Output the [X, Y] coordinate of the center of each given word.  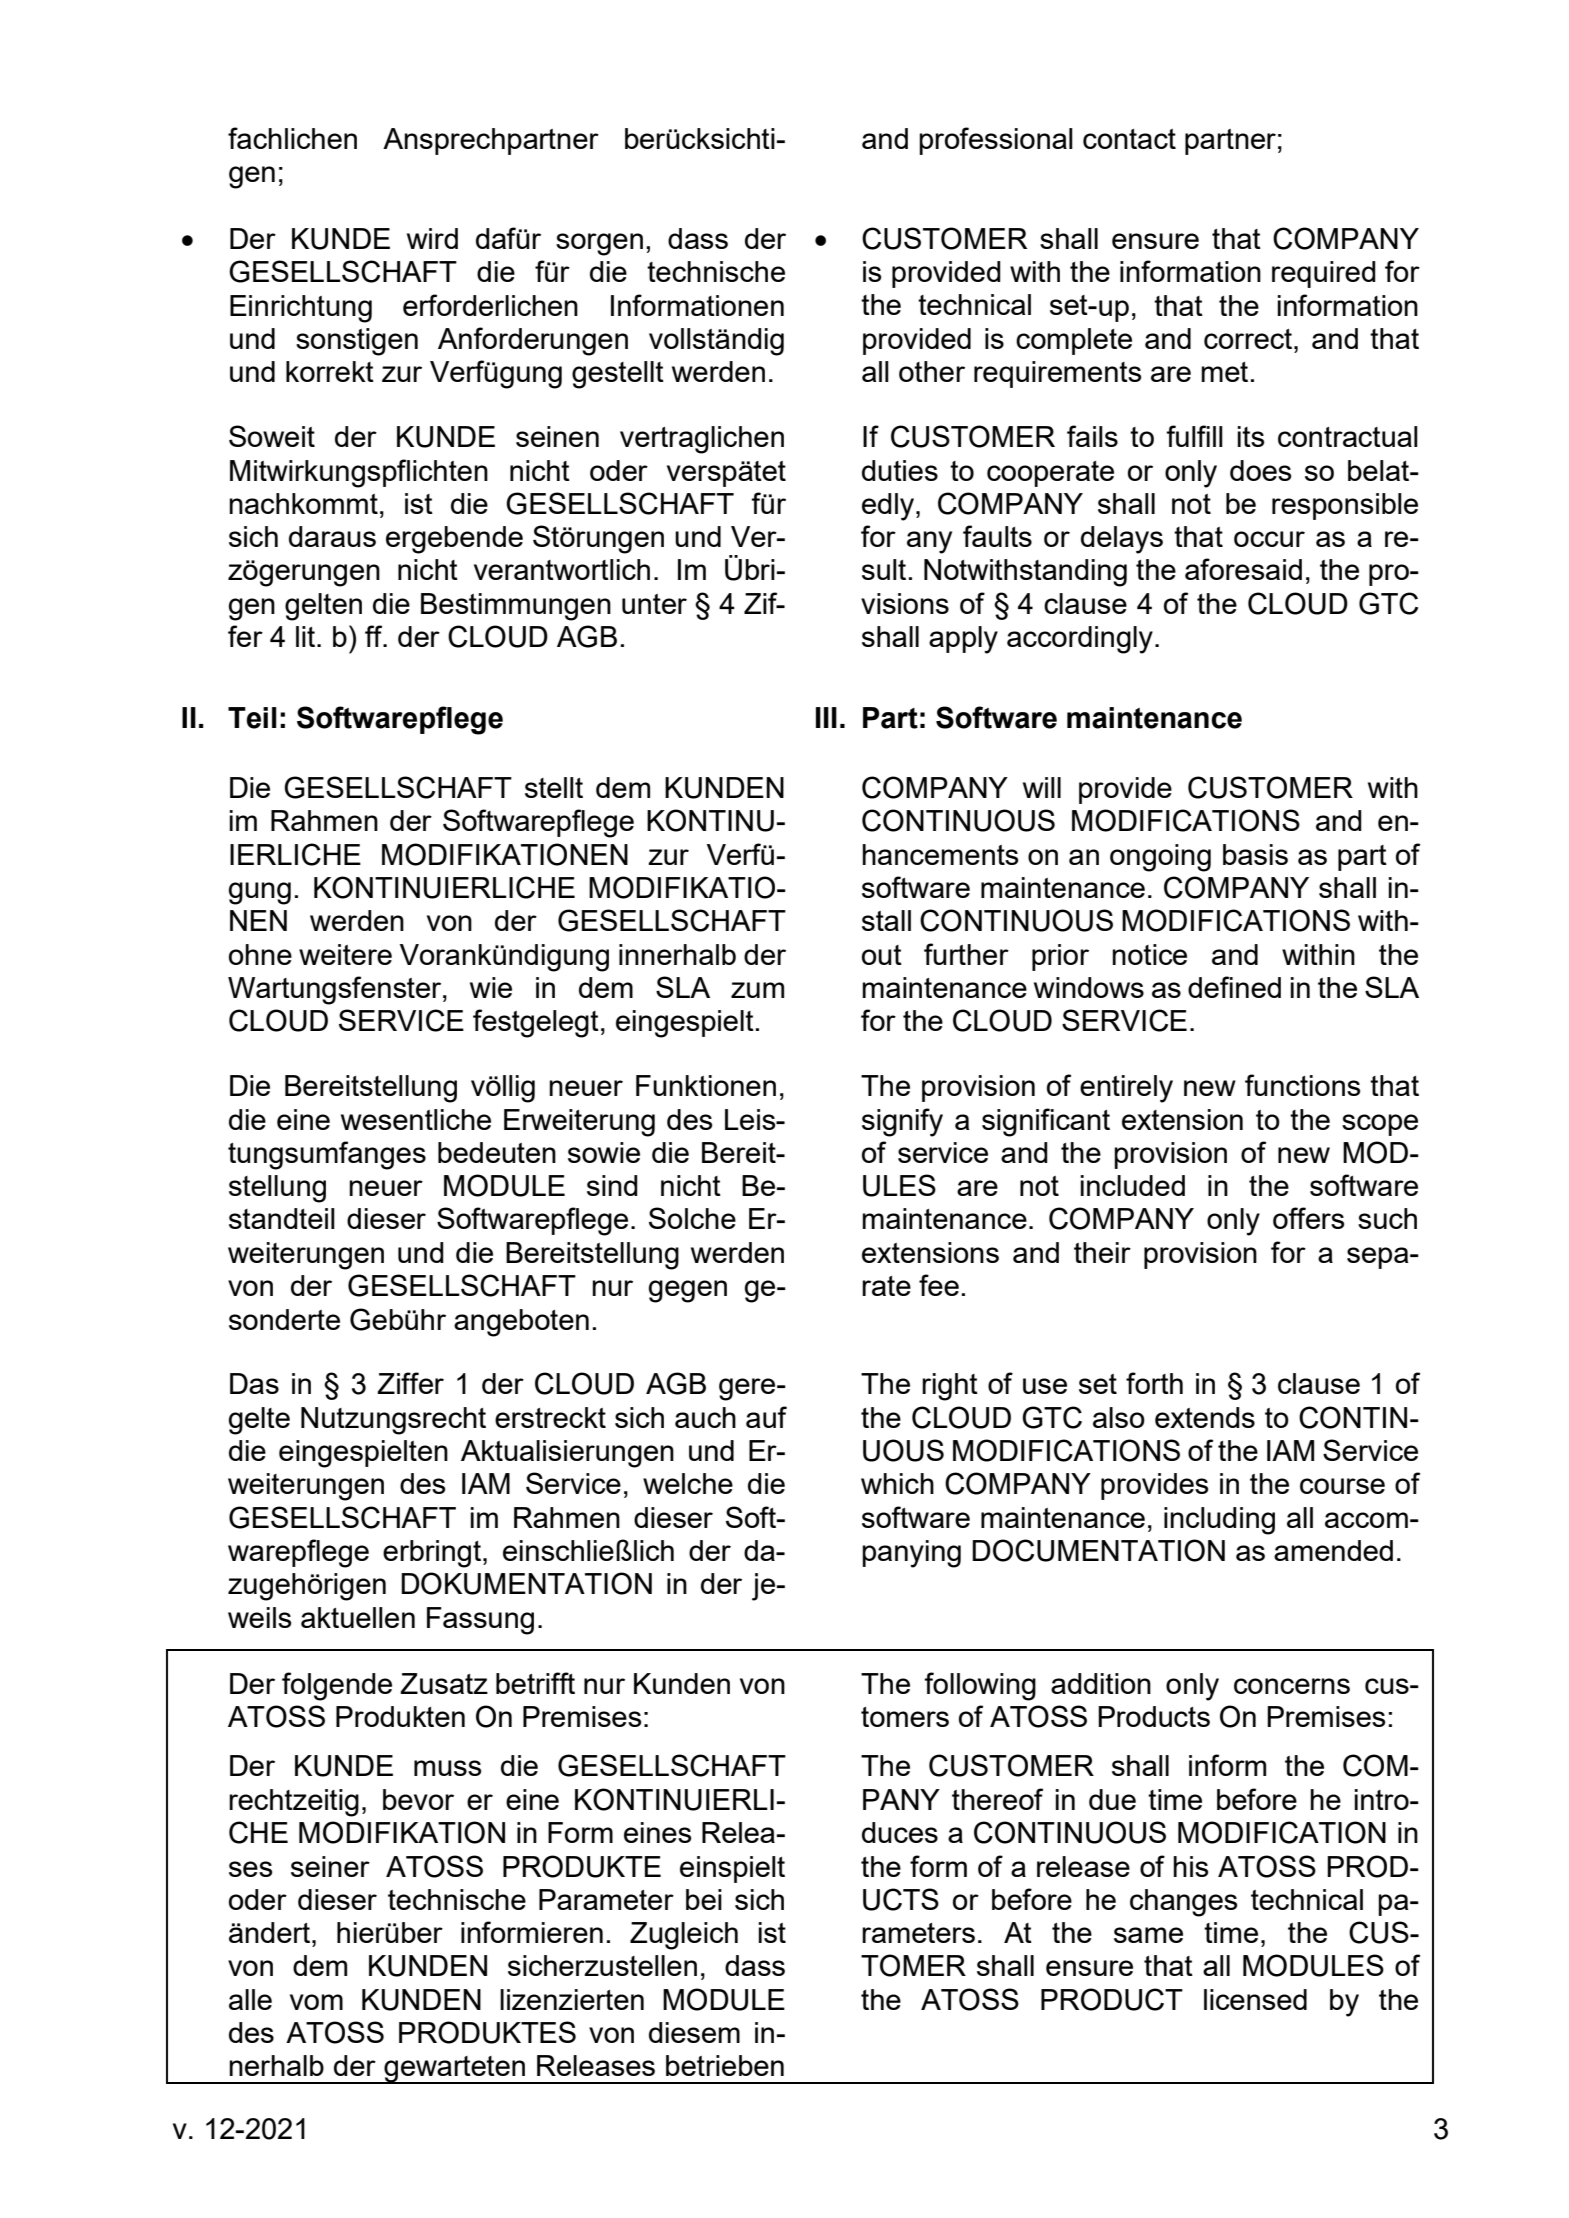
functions [1302, 1085]
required [1324, 274]
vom [316, 2002]
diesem [694, 2032]
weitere [345, 954]
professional [996, 141]
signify [902, 1122]
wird [432, 238]
